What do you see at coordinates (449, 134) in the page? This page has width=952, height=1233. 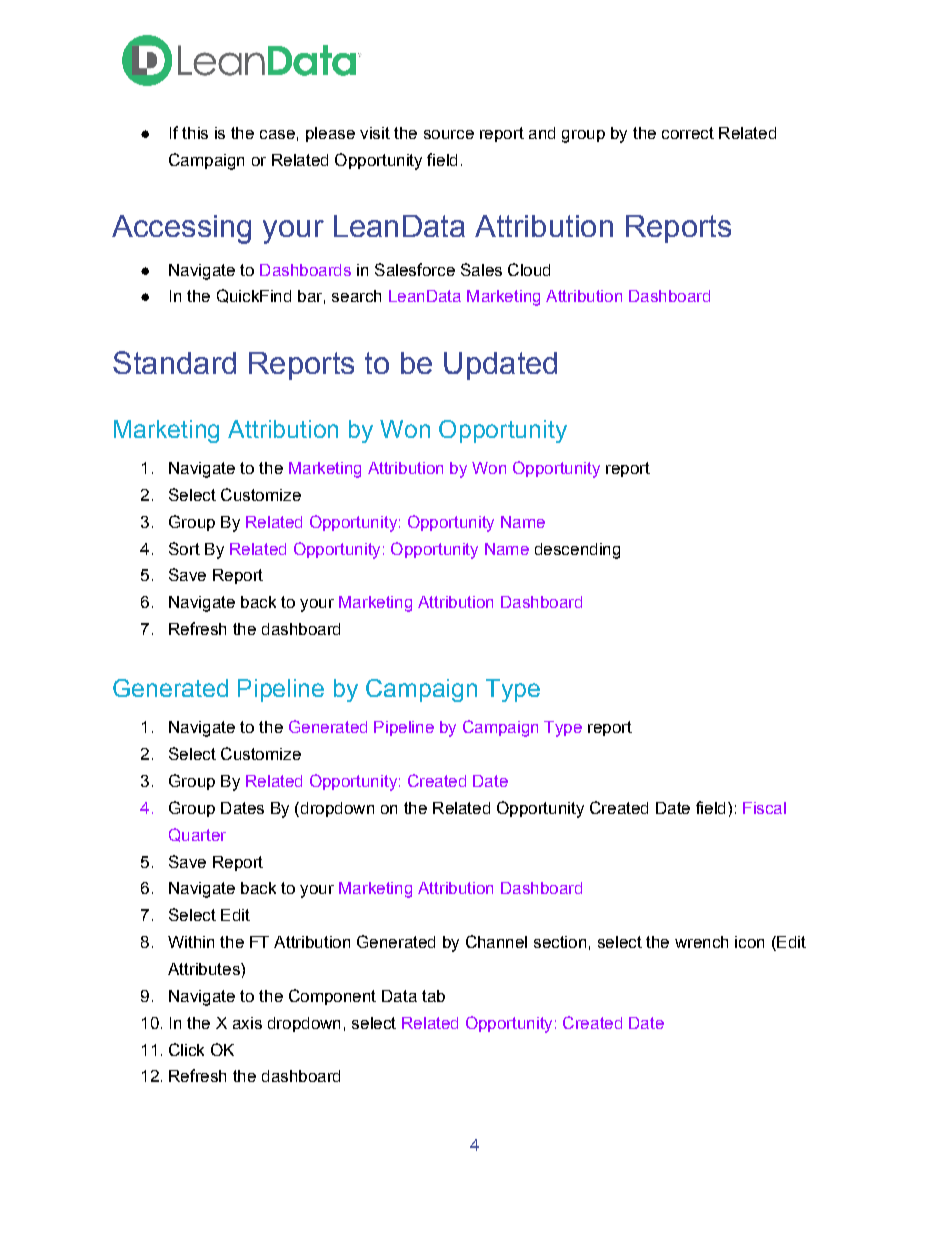 I see `source` at bounding box center [449, 134].
